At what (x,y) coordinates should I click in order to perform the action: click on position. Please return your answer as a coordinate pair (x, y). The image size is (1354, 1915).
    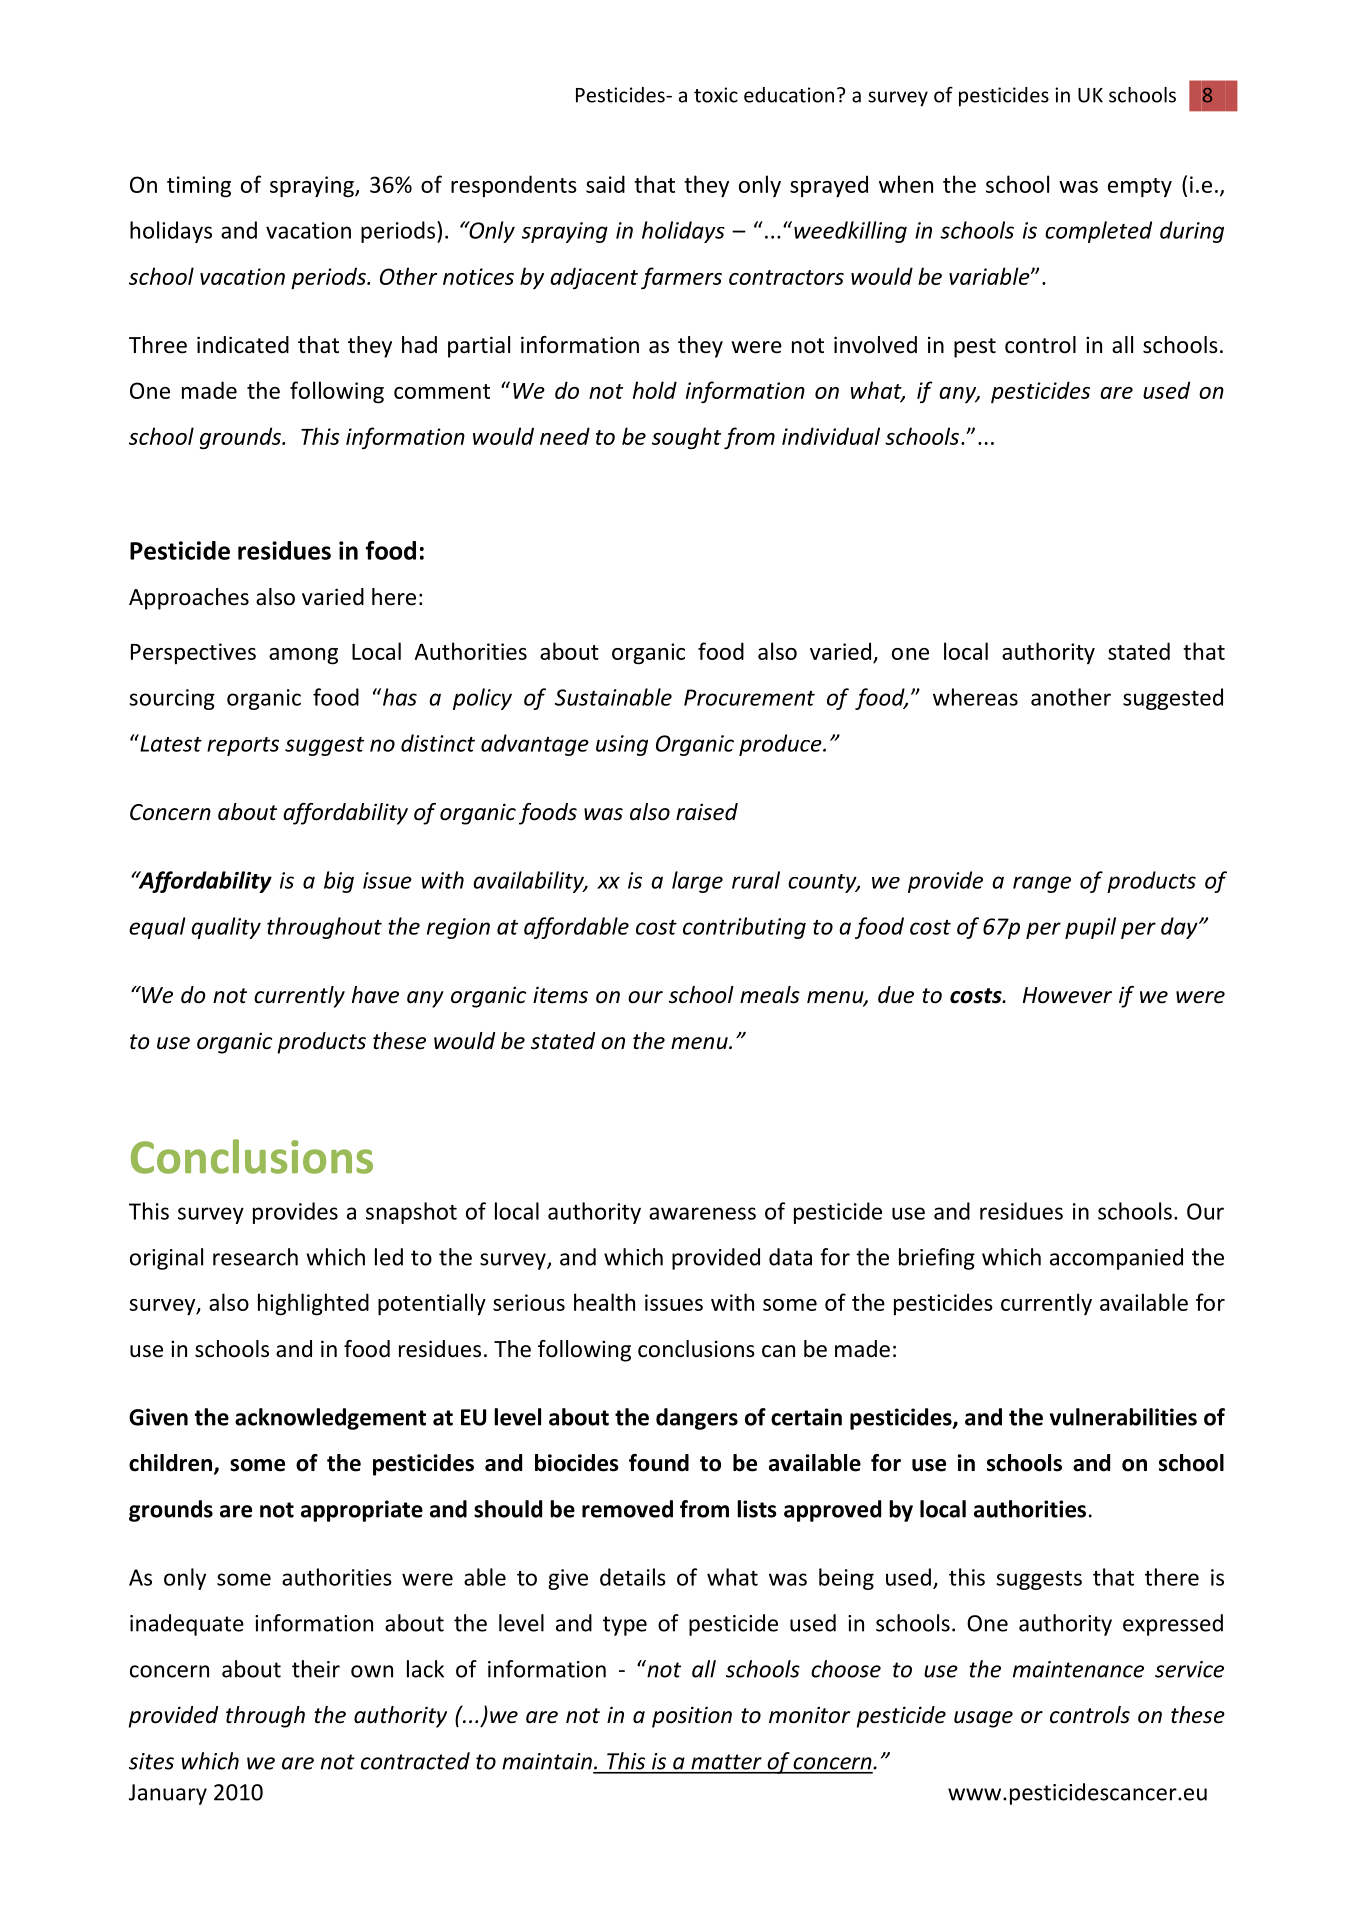
    Looking at the image, I should click on (692, 1717).
